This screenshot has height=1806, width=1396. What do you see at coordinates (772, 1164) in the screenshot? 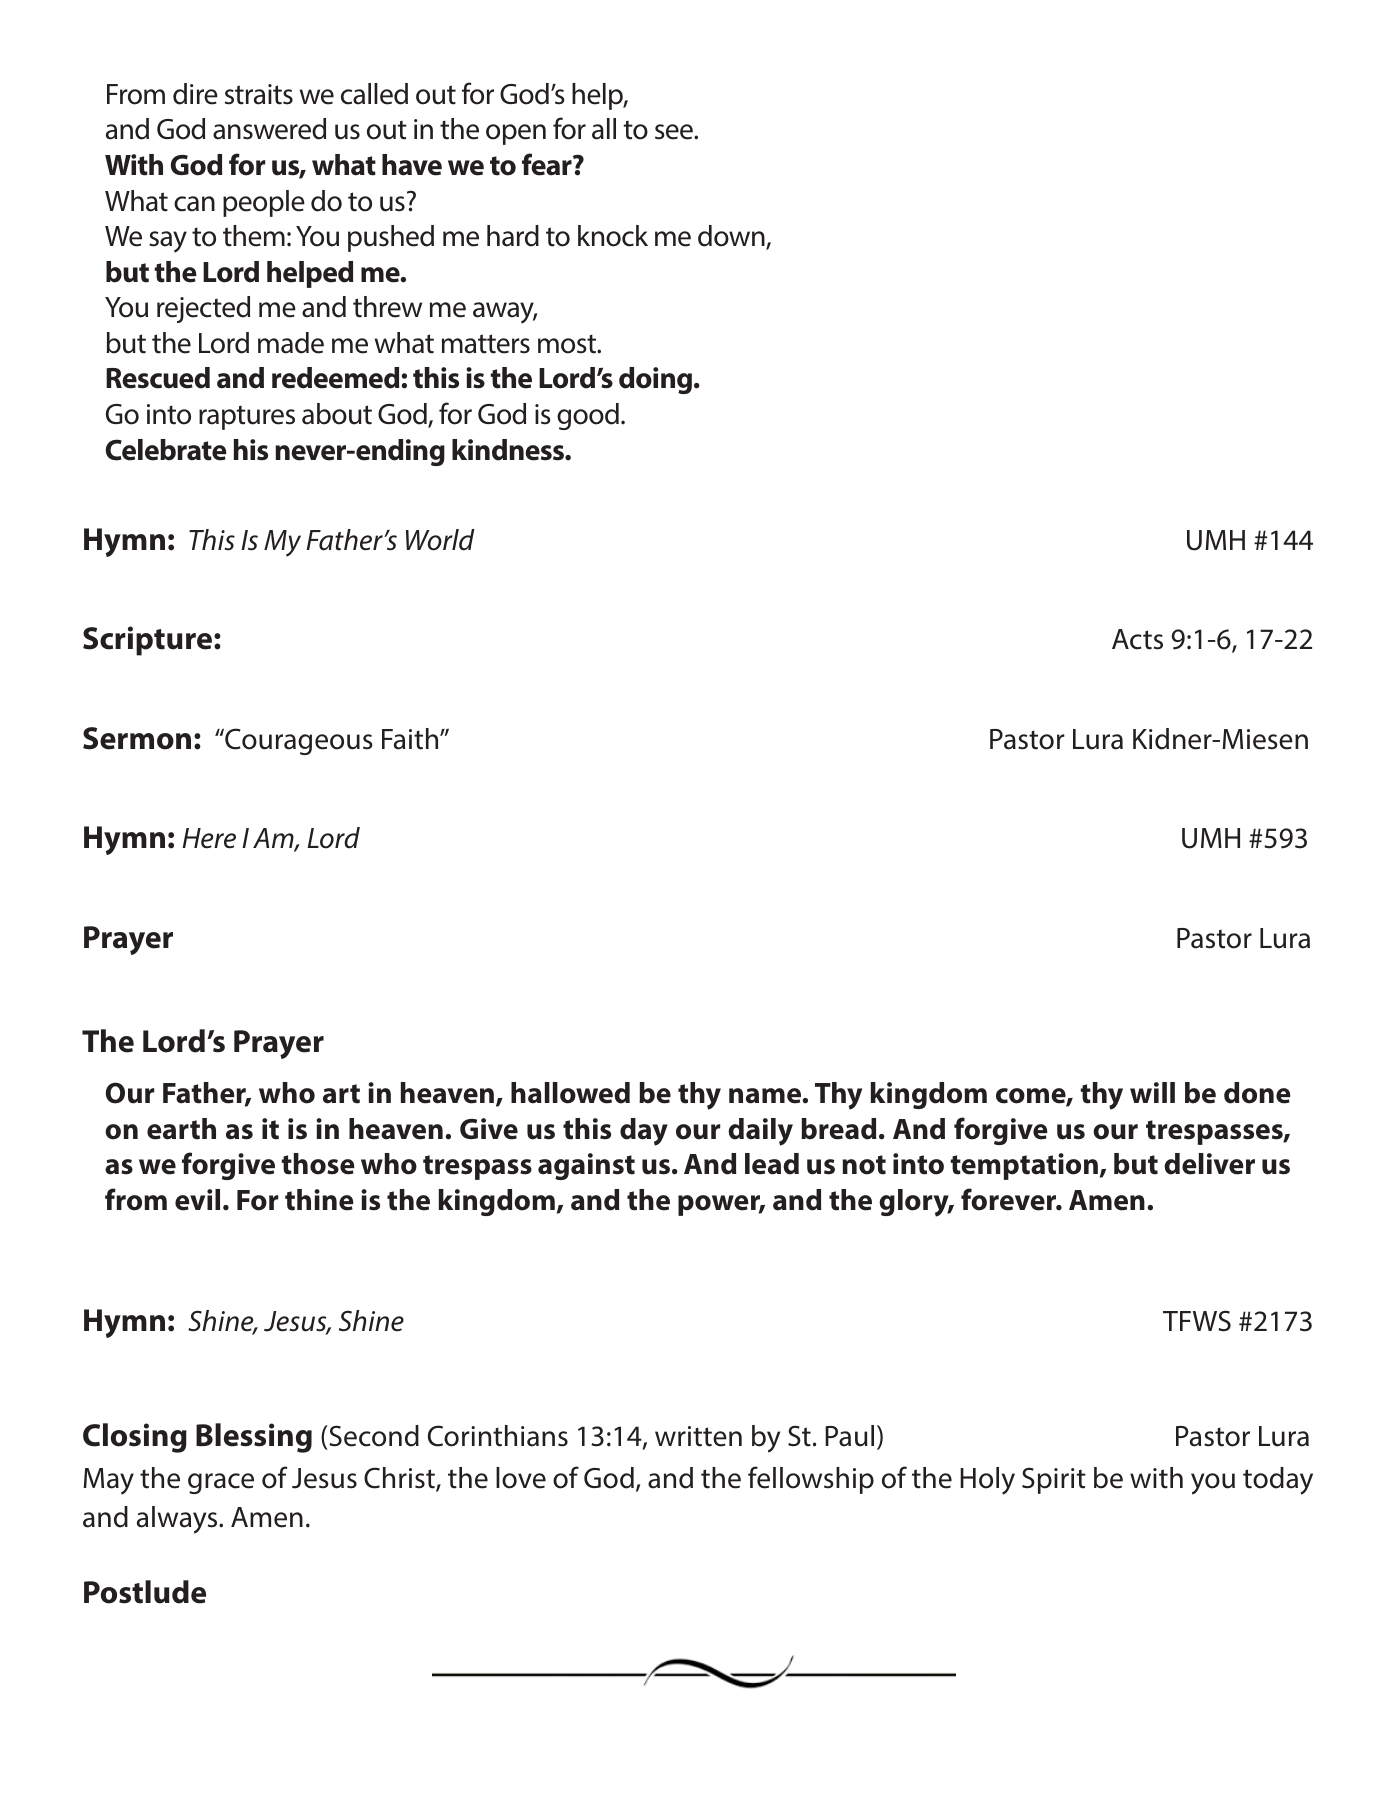
I see `lead` at bounding box center [772, 1164].
